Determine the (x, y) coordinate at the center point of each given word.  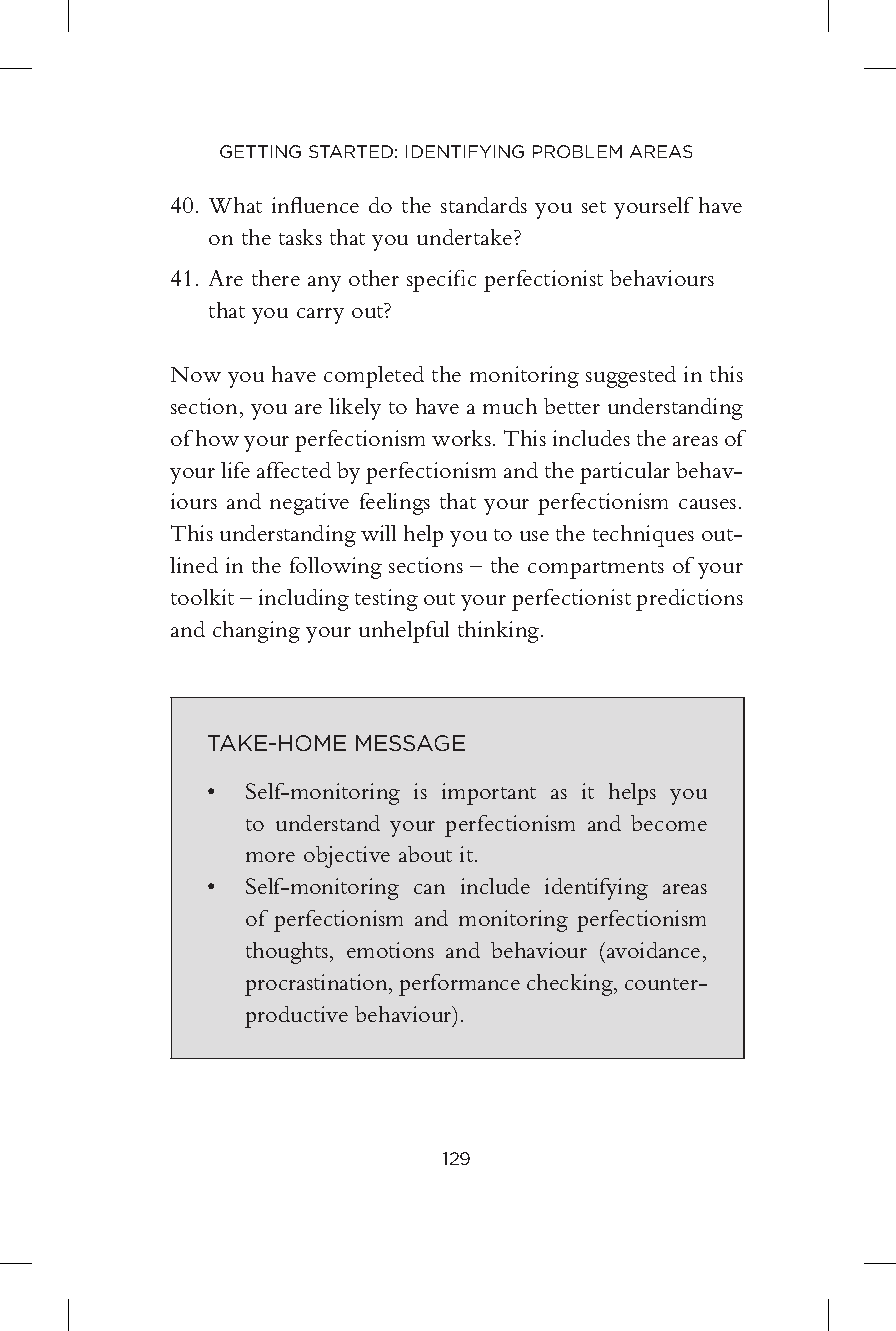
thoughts (288, 953)
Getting (260, 151)
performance (459, 985)
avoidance (652, 950)
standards (484, 205)
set (594, 207)
